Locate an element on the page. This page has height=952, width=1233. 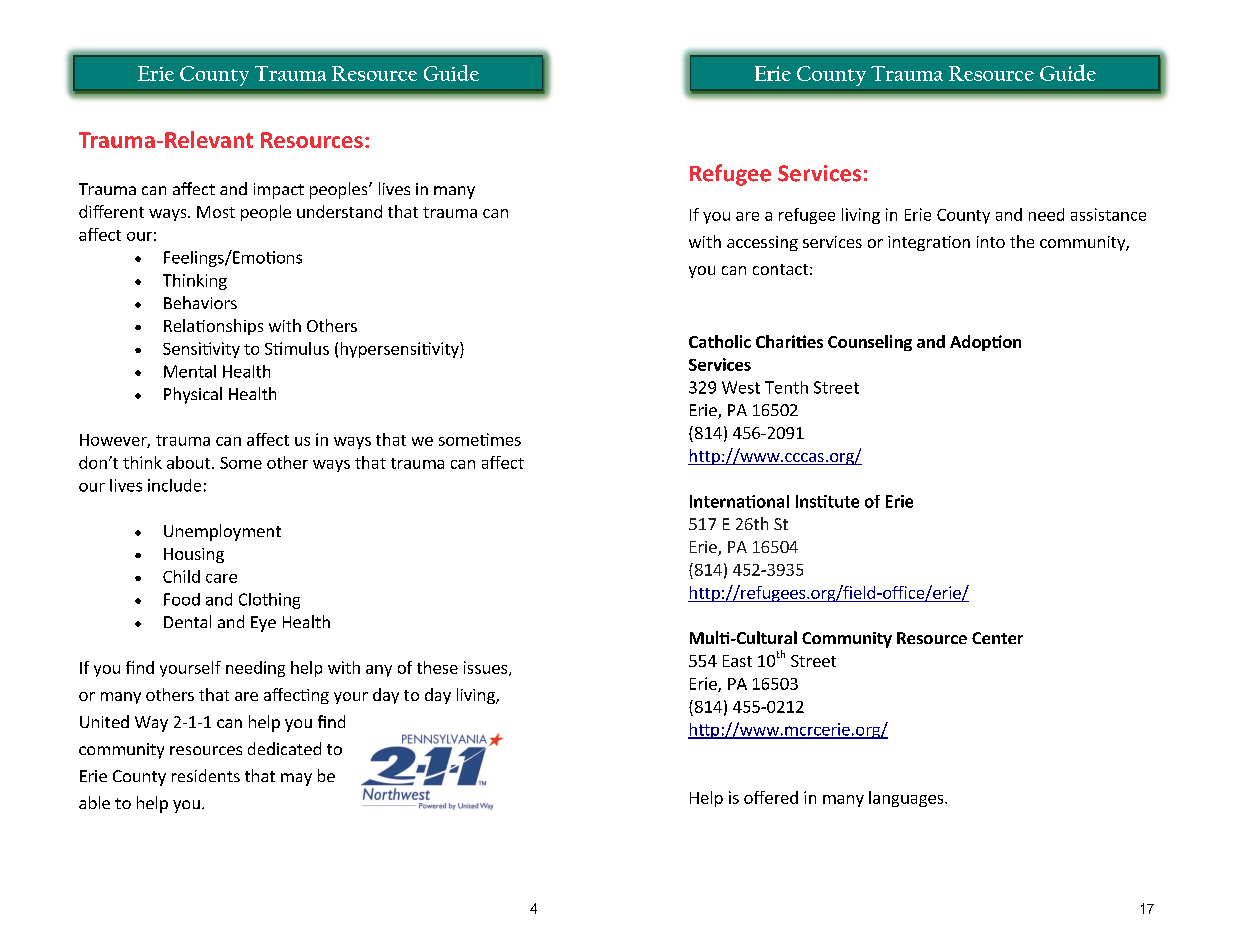
Catholic is located at coordinates (720, 341).
